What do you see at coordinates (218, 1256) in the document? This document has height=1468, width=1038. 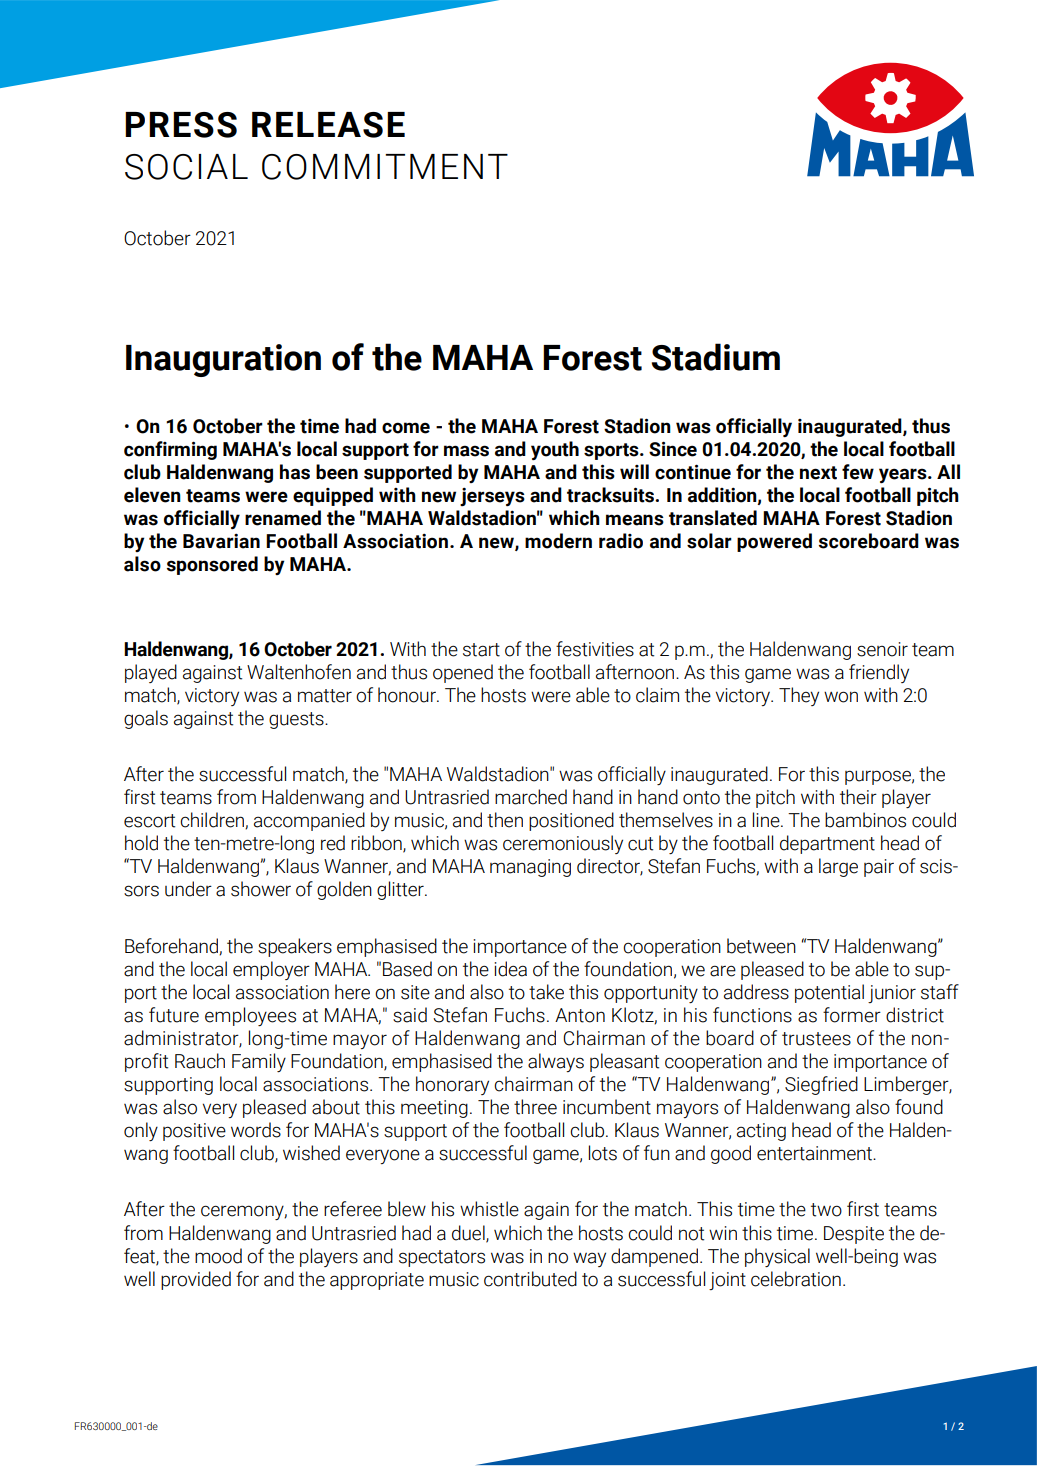 I see `mood` at bounding box center [218, 1256].
